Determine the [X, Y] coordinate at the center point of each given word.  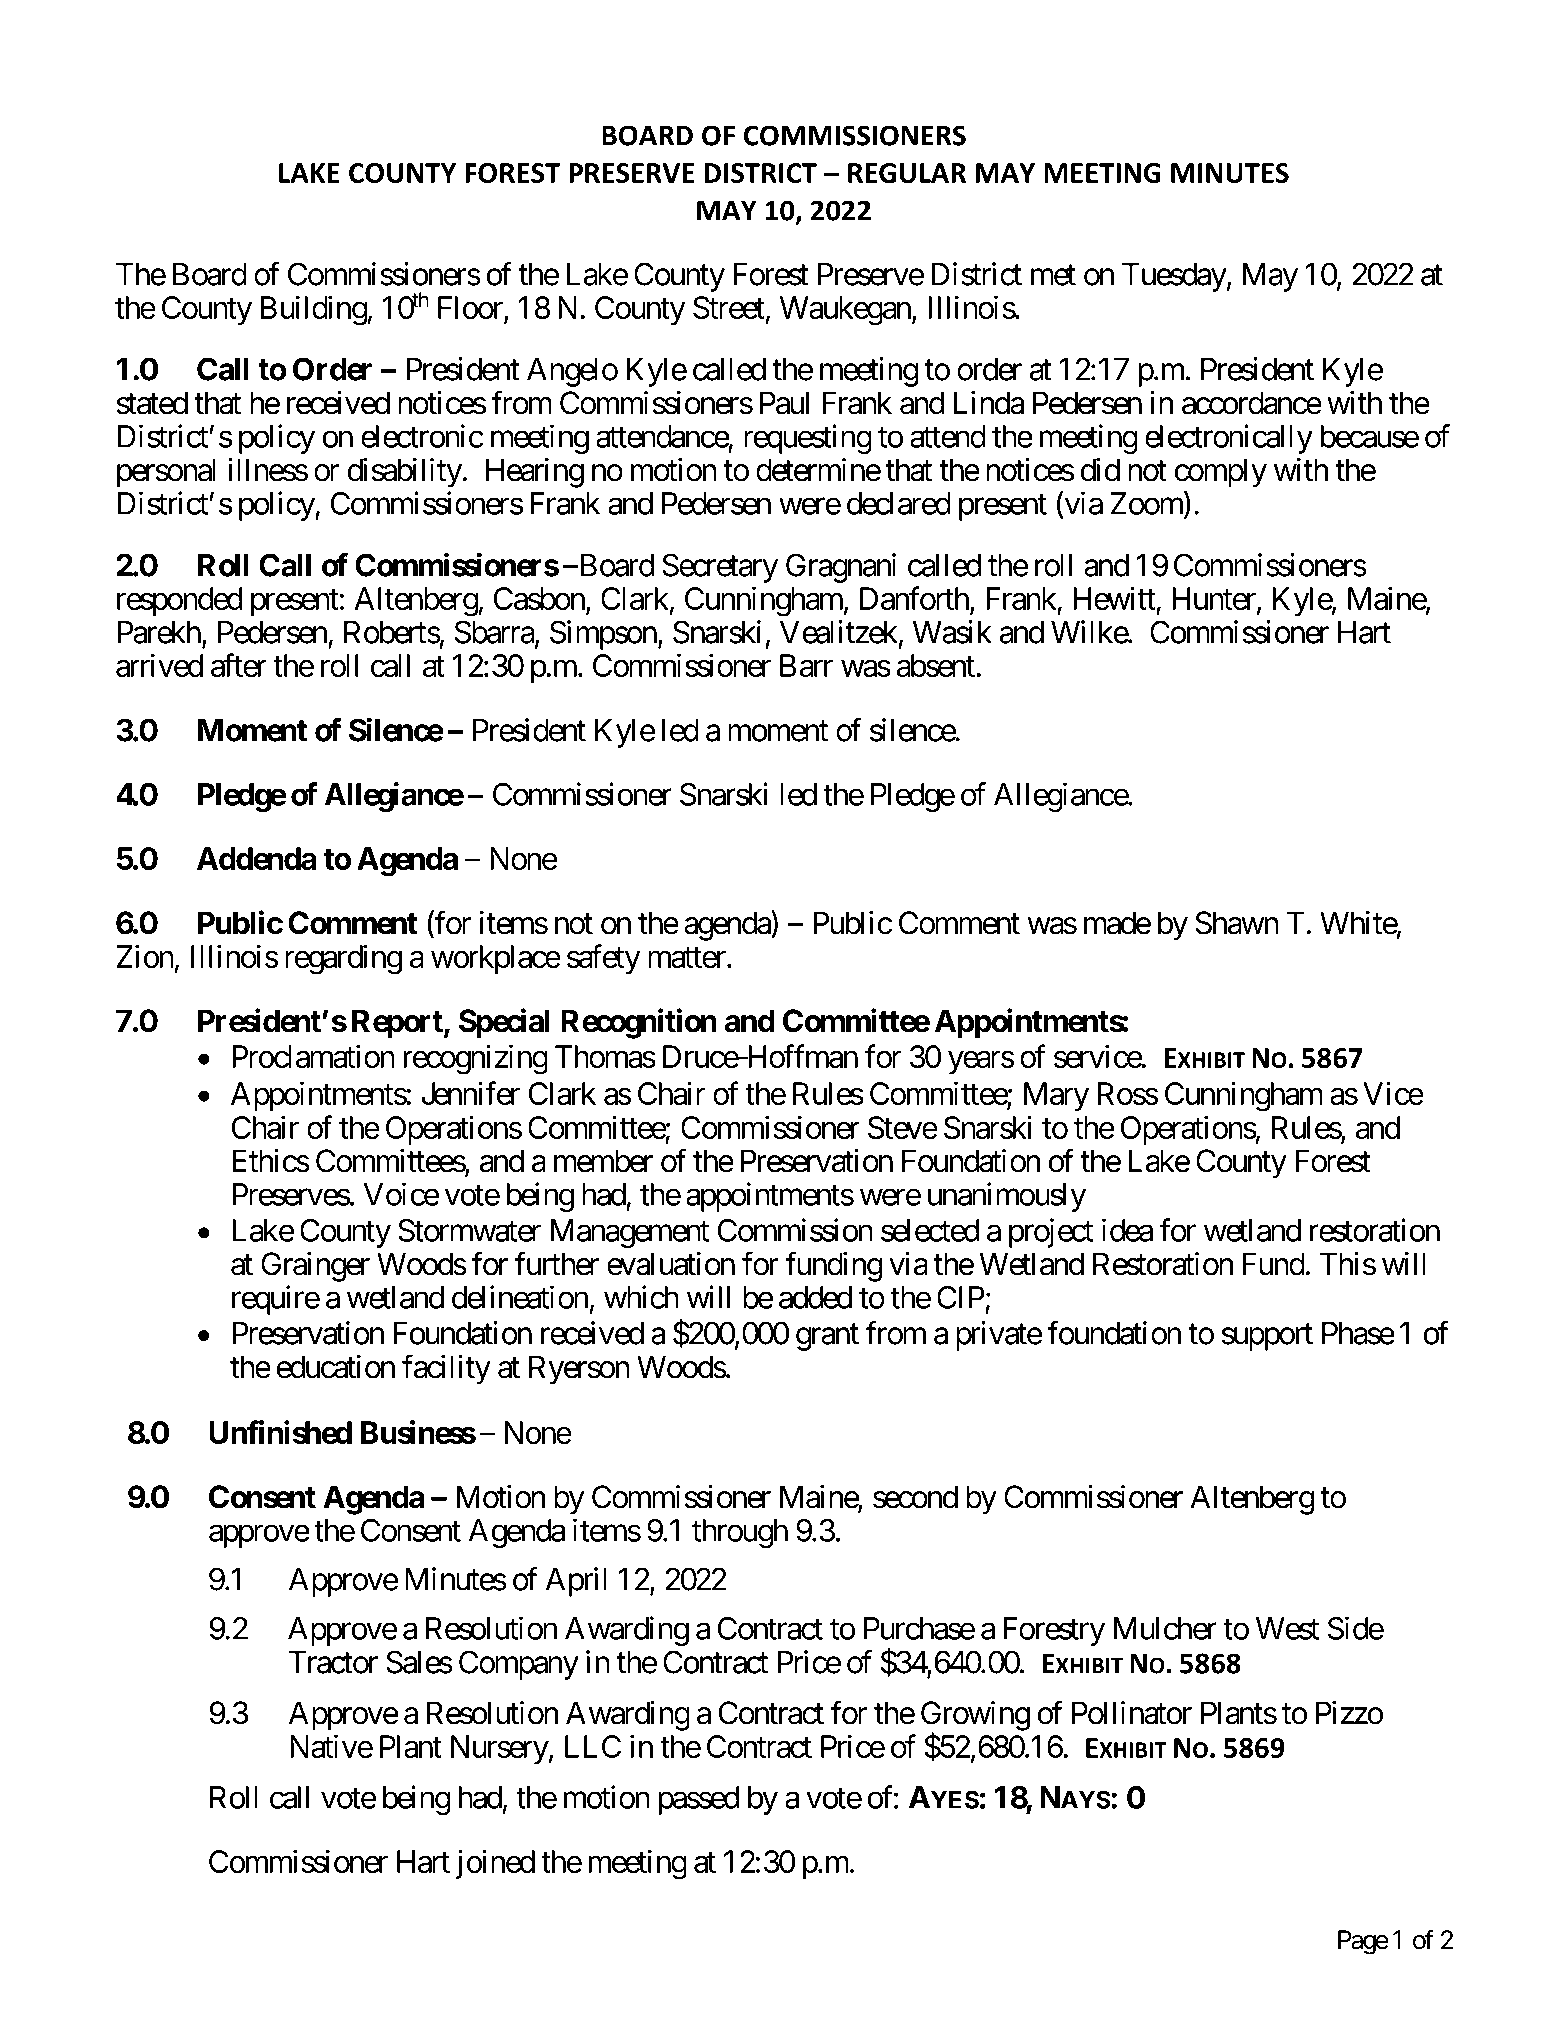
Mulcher [1165, 1628]
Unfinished [280, 1432]
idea [1127, 1230]
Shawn [1237, 923]
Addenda [256, 858]
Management [630, 1233]
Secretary [720, 568]
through [740, 1533]
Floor [471, 309]
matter [688, 958]
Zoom [1148, 504]
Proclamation [313, 1056]
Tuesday [1174, 277]
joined [495, 1864]
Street [729, 307]
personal [166, 473]
